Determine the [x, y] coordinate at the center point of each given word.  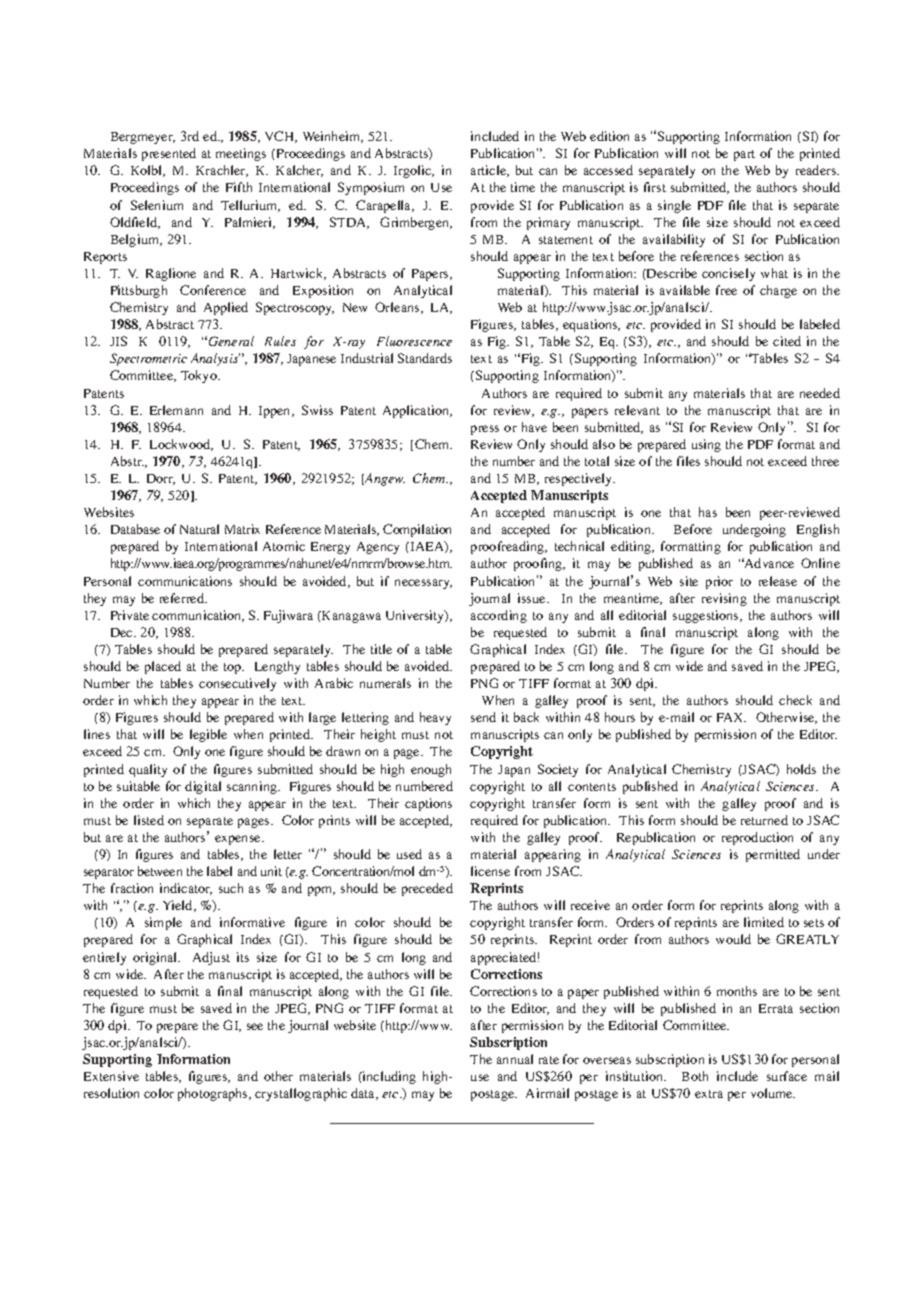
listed [149, 820]
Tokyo [200, 376]
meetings [241, 154]
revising [724, 599]
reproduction [757, 838]
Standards [425, 358]
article [490, 171]
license [490, 871]
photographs [214, 1094]
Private [130, 615]
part [744, 155]
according [499, 616]
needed [820, 393]
